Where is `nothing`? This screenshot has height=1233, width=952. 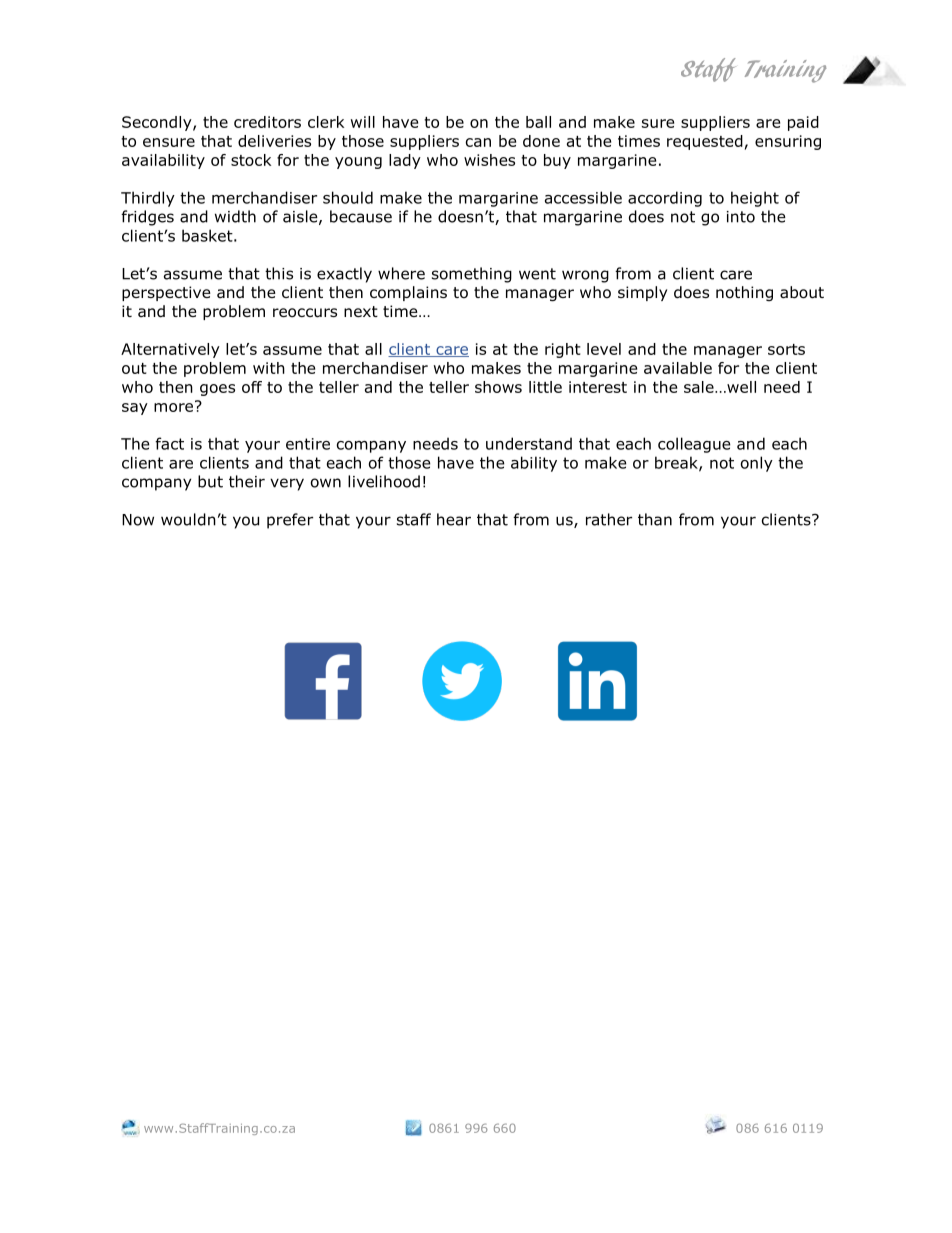
nothing is located at coordinates (744, 293).
